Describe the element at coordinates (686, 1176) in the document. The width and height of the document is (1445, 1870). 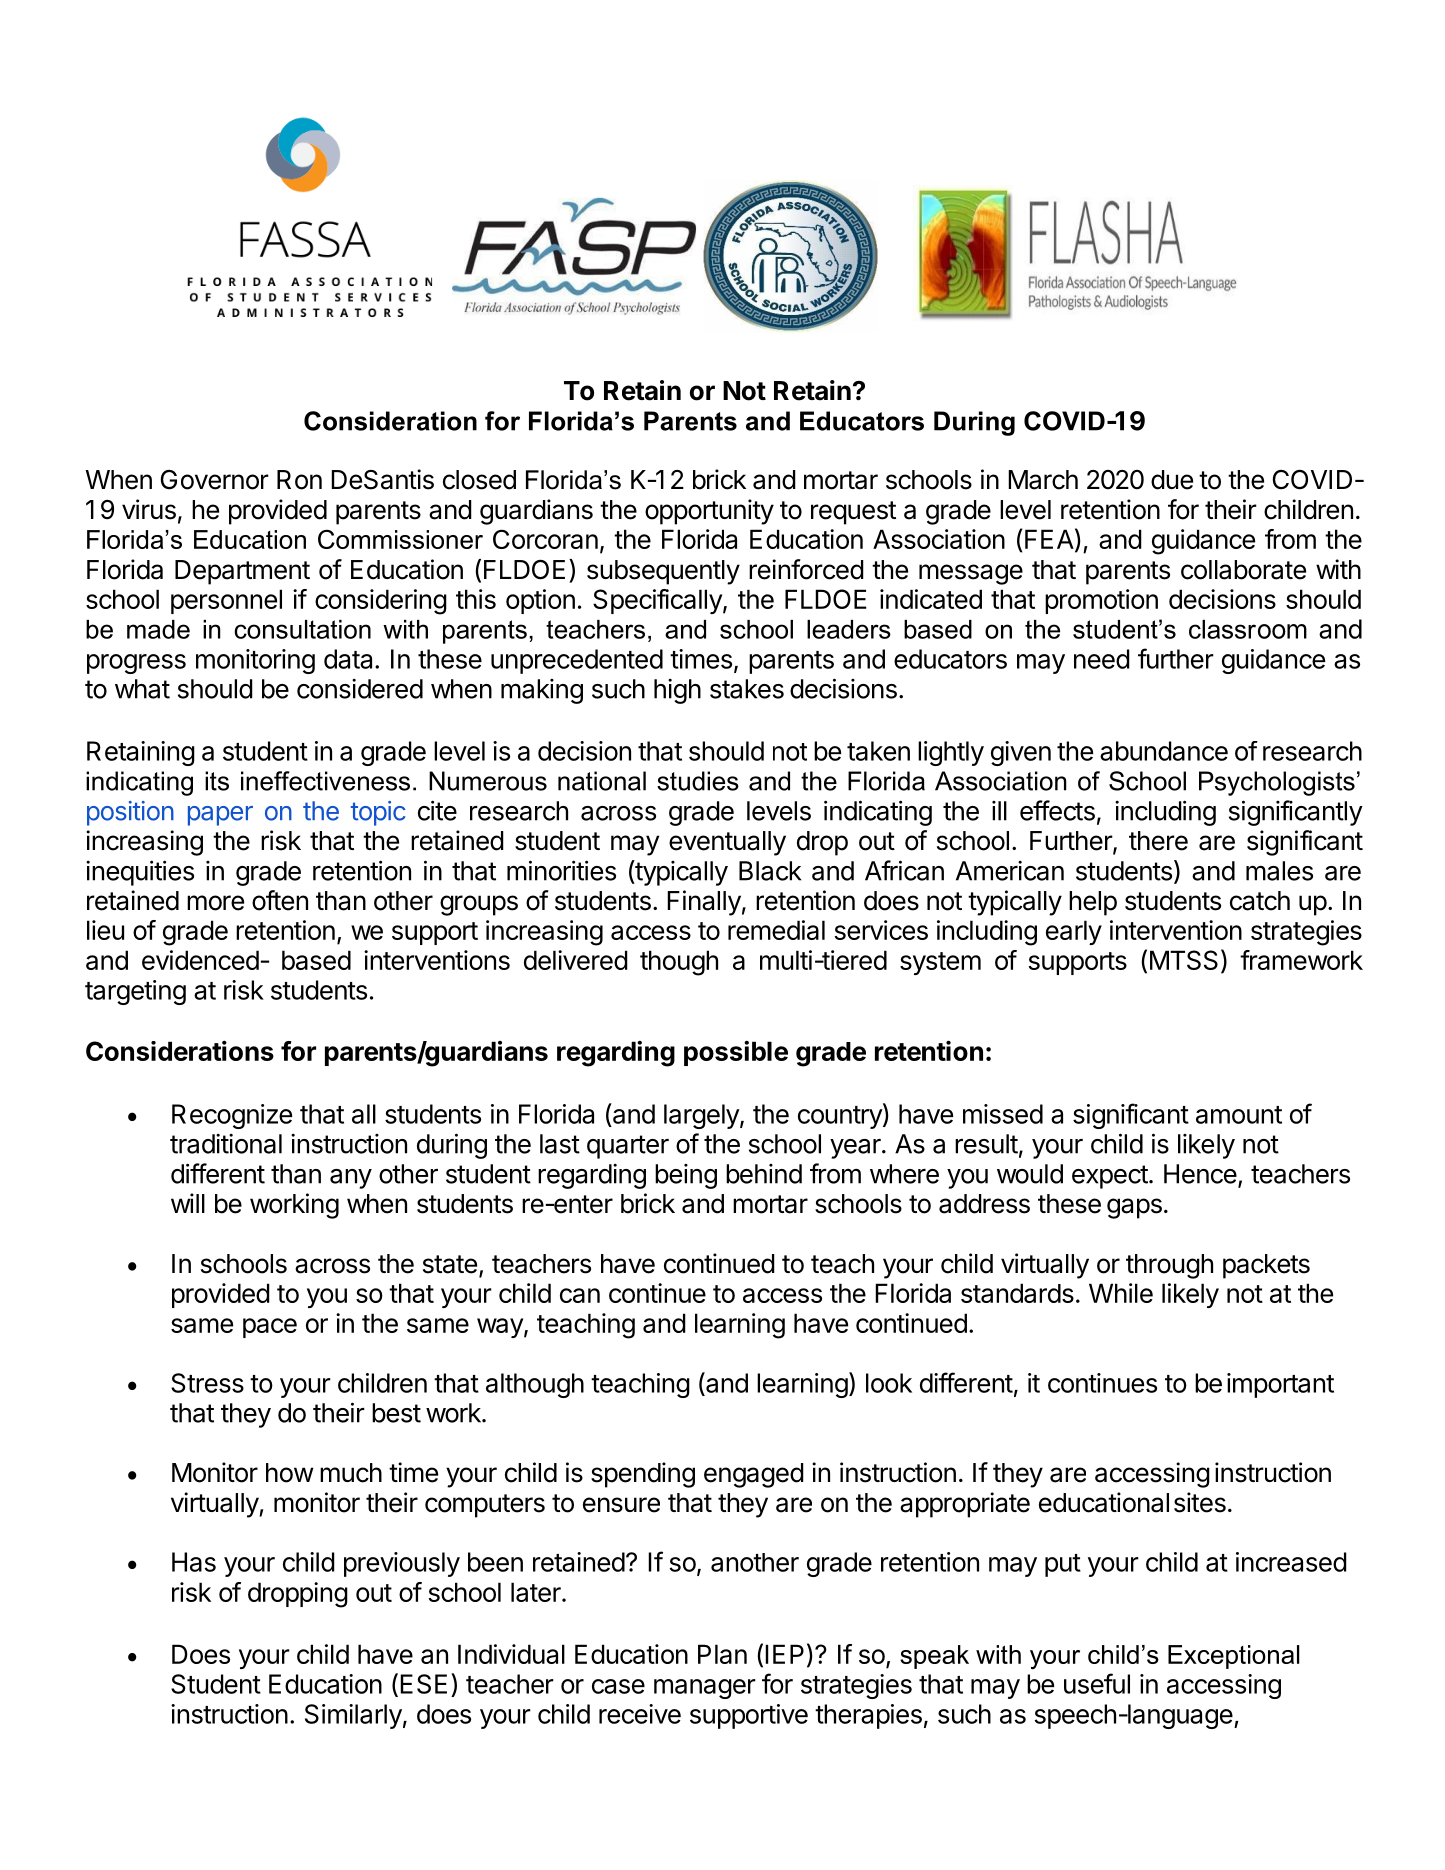
I see `being` at that location.
